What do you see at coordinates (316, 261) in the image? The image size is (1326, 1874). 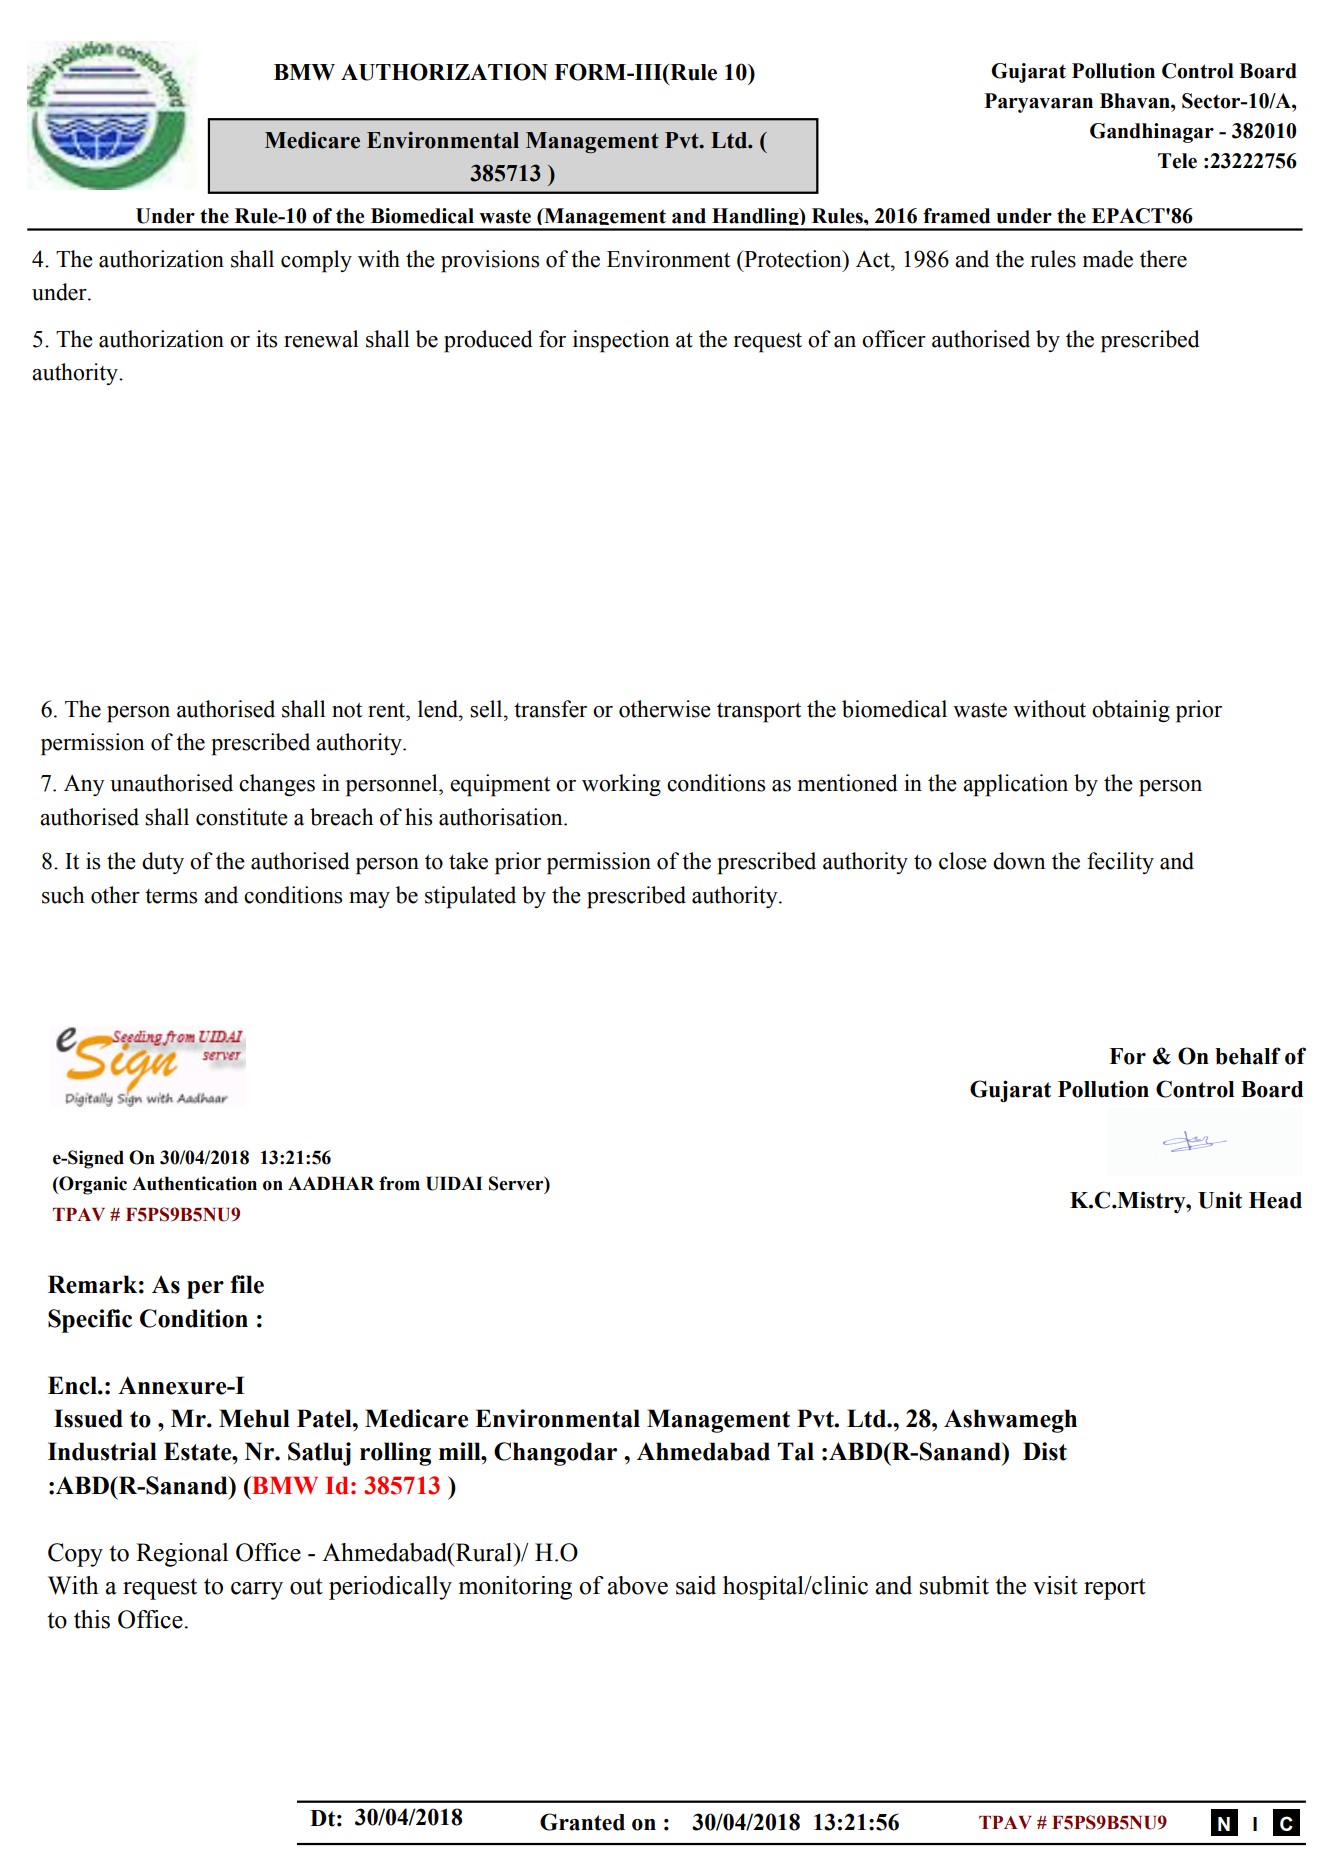 I see `comply` at bounding box center [316, 261].
